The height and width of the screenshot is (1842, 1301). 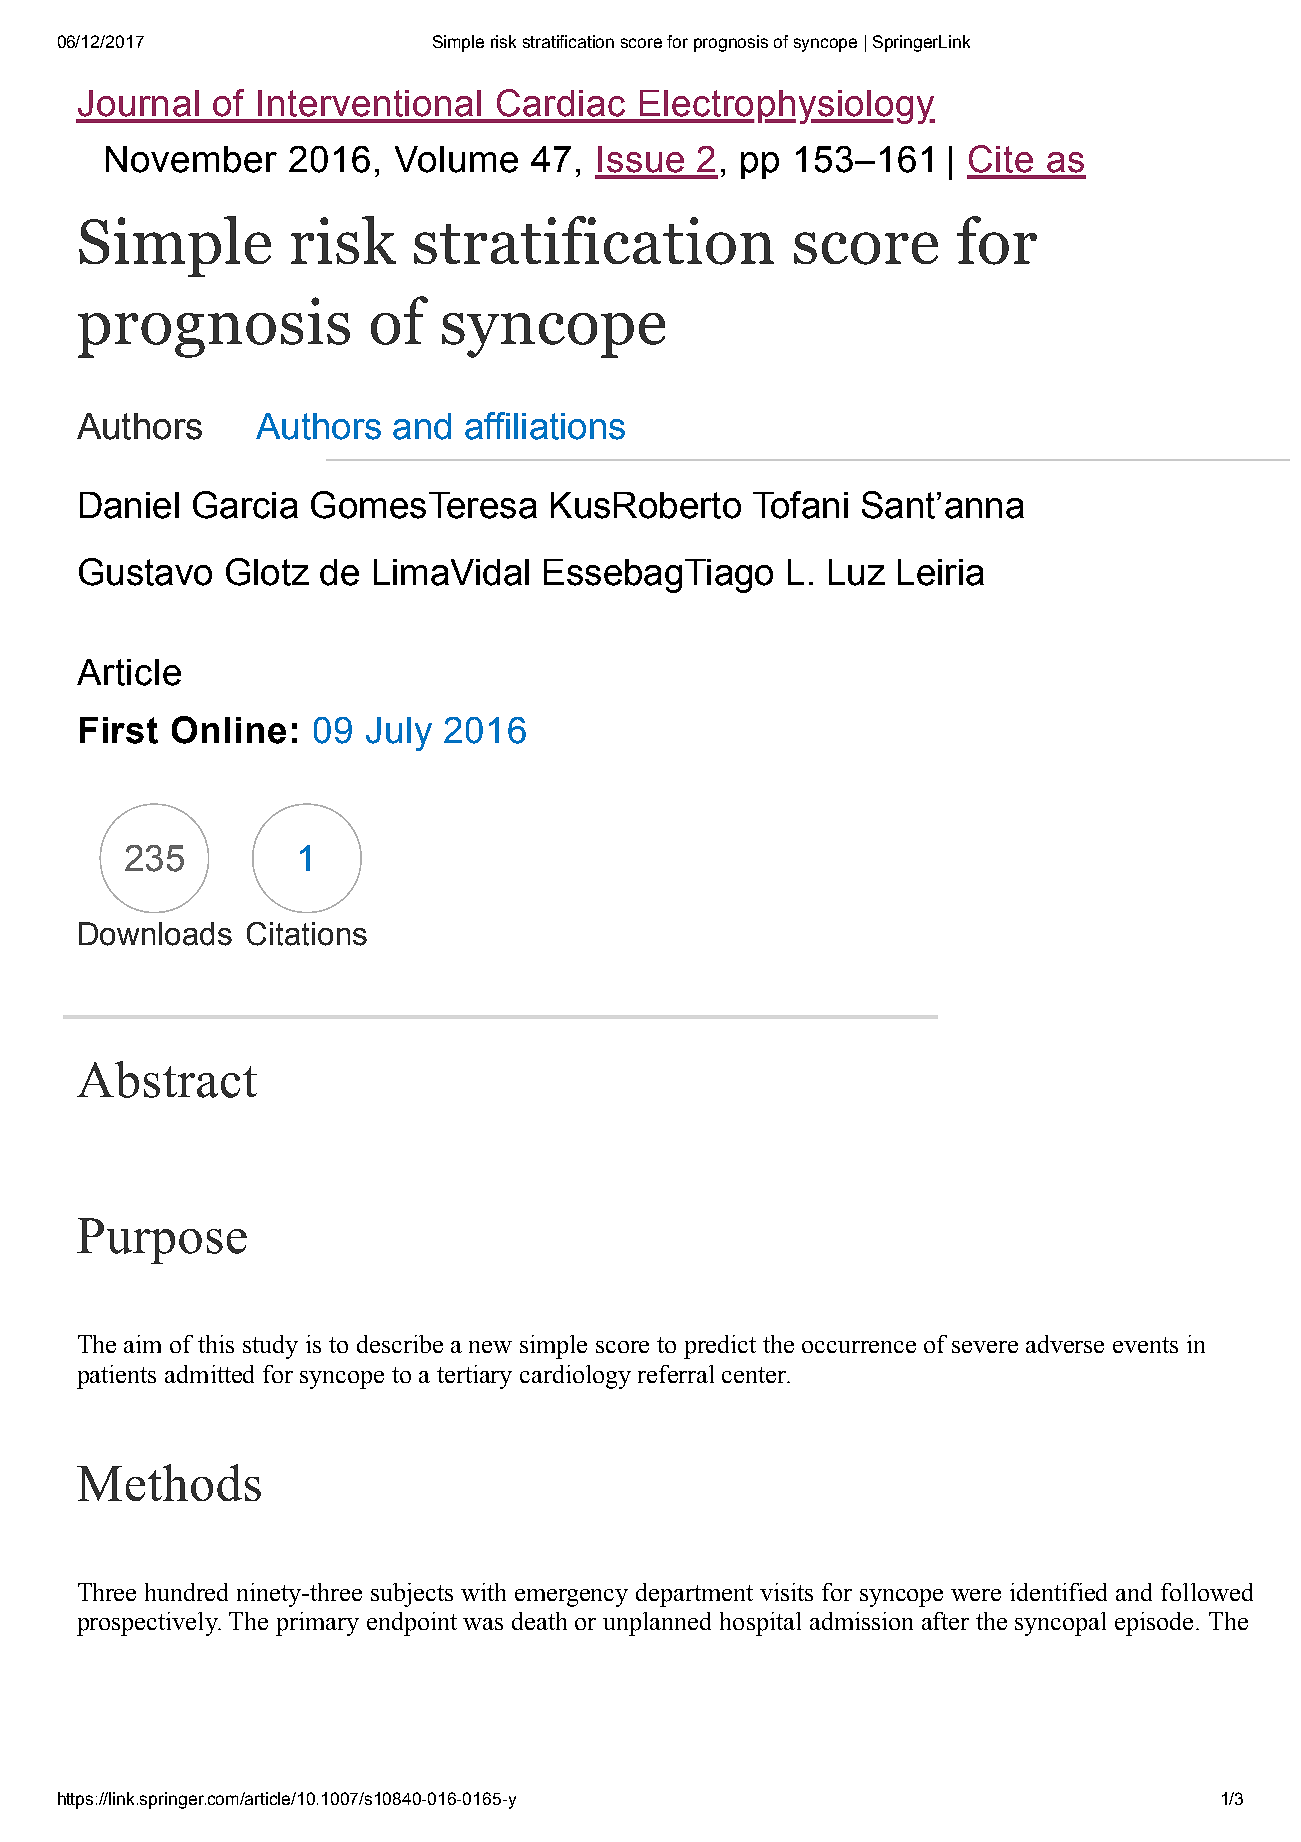 I want to click on July, so click(x=399, y=734).
